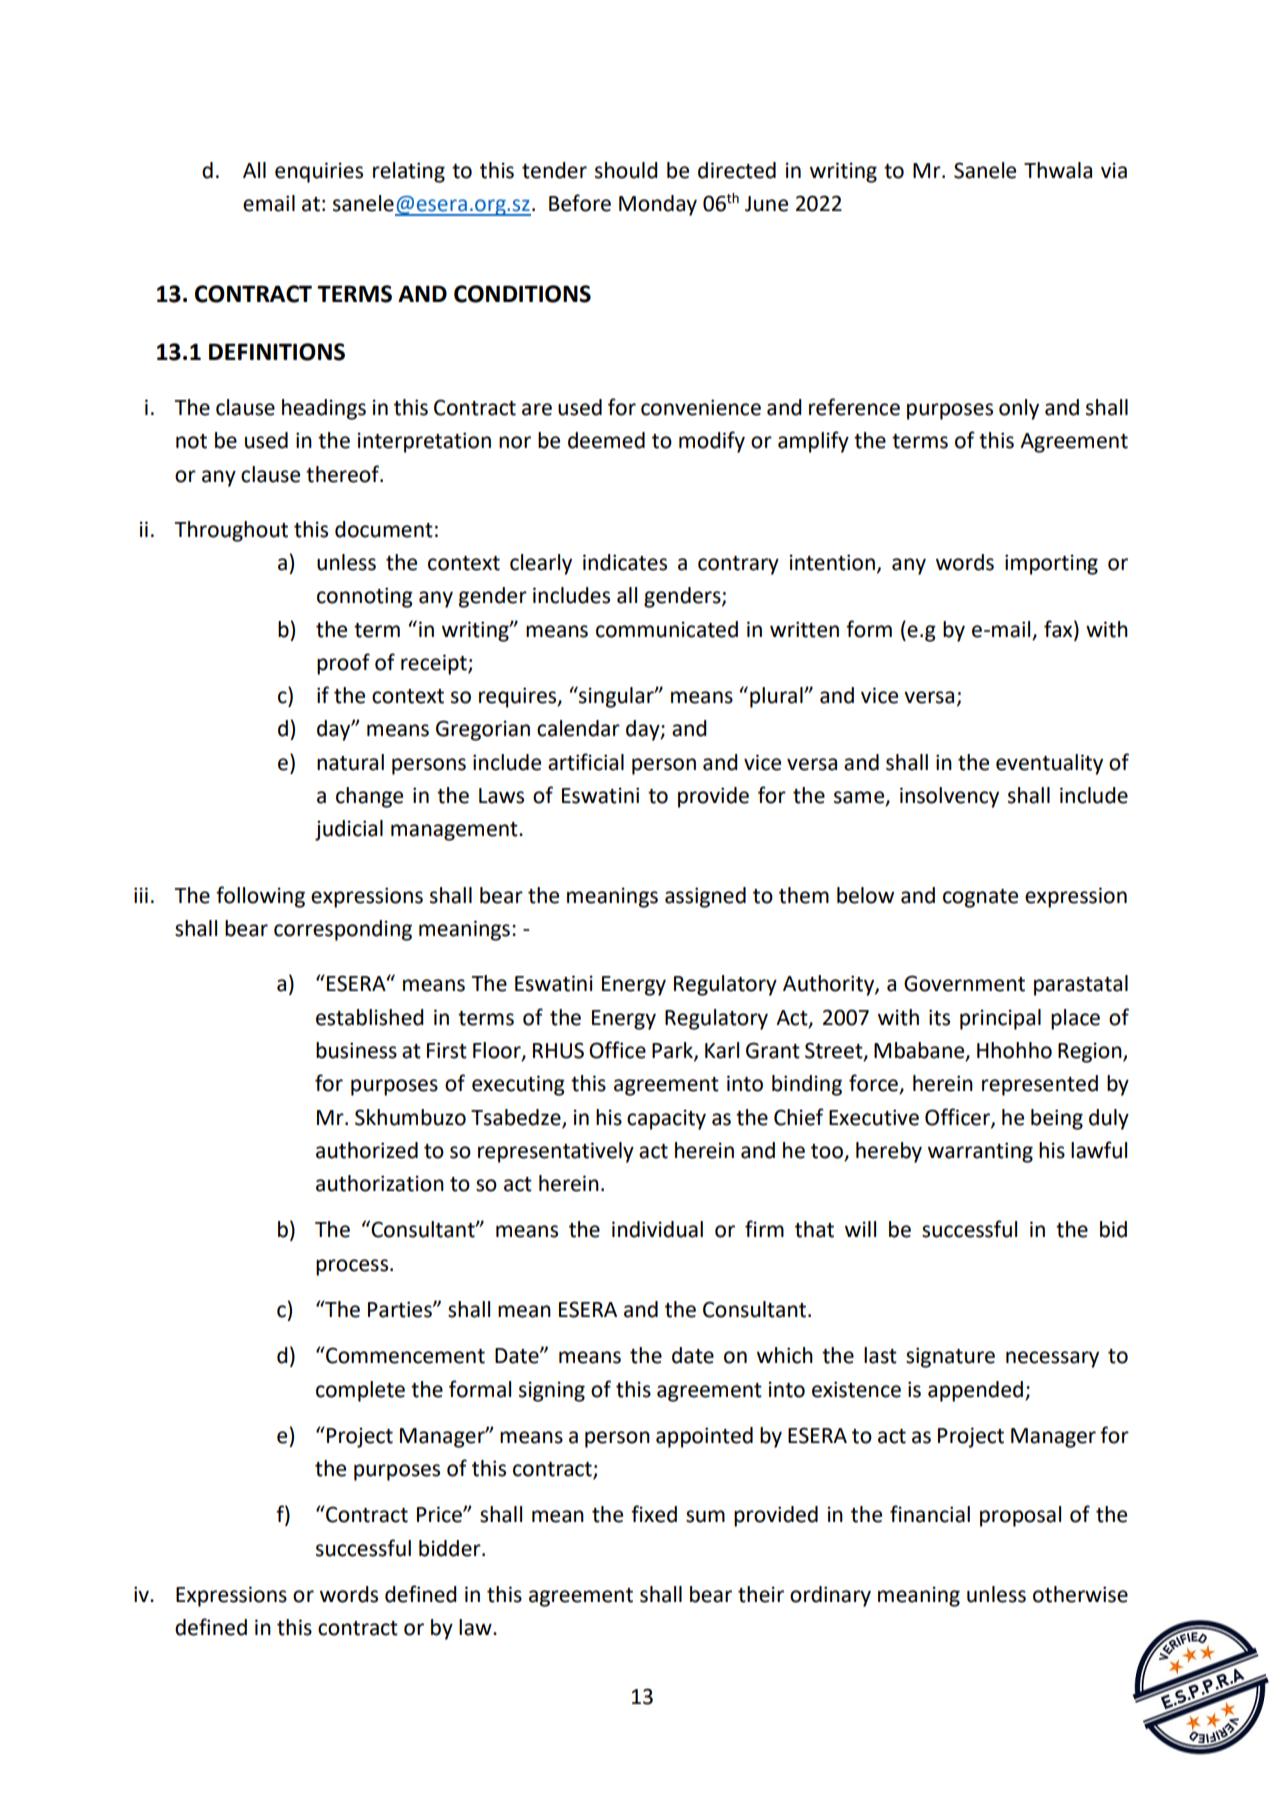 The width and height of the image is (1284, 1816). I want to click on capacity, so click(666, 1119).
